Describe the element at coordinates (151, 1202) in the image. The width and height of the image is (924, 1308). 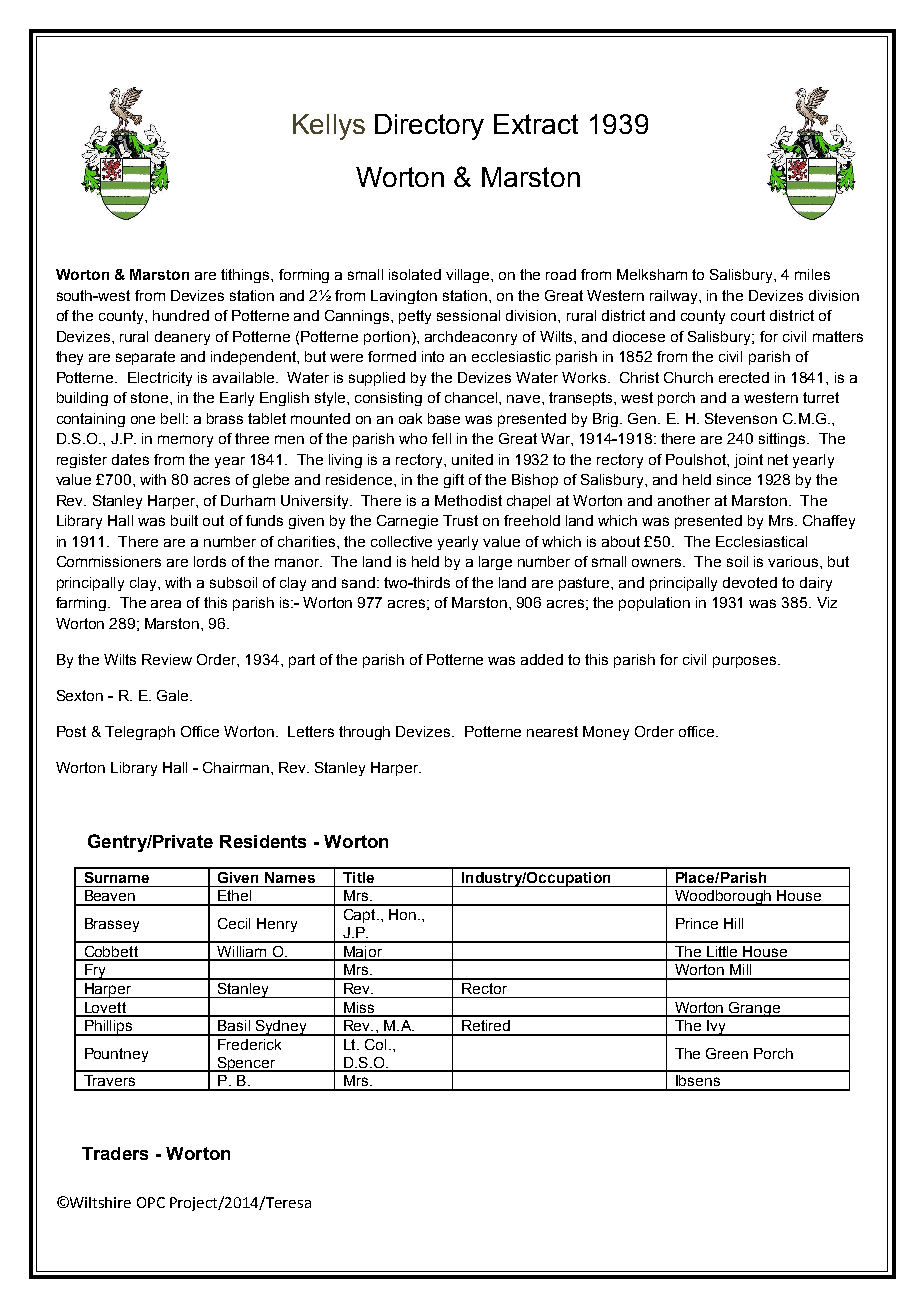
I see `OPC` at that location.
